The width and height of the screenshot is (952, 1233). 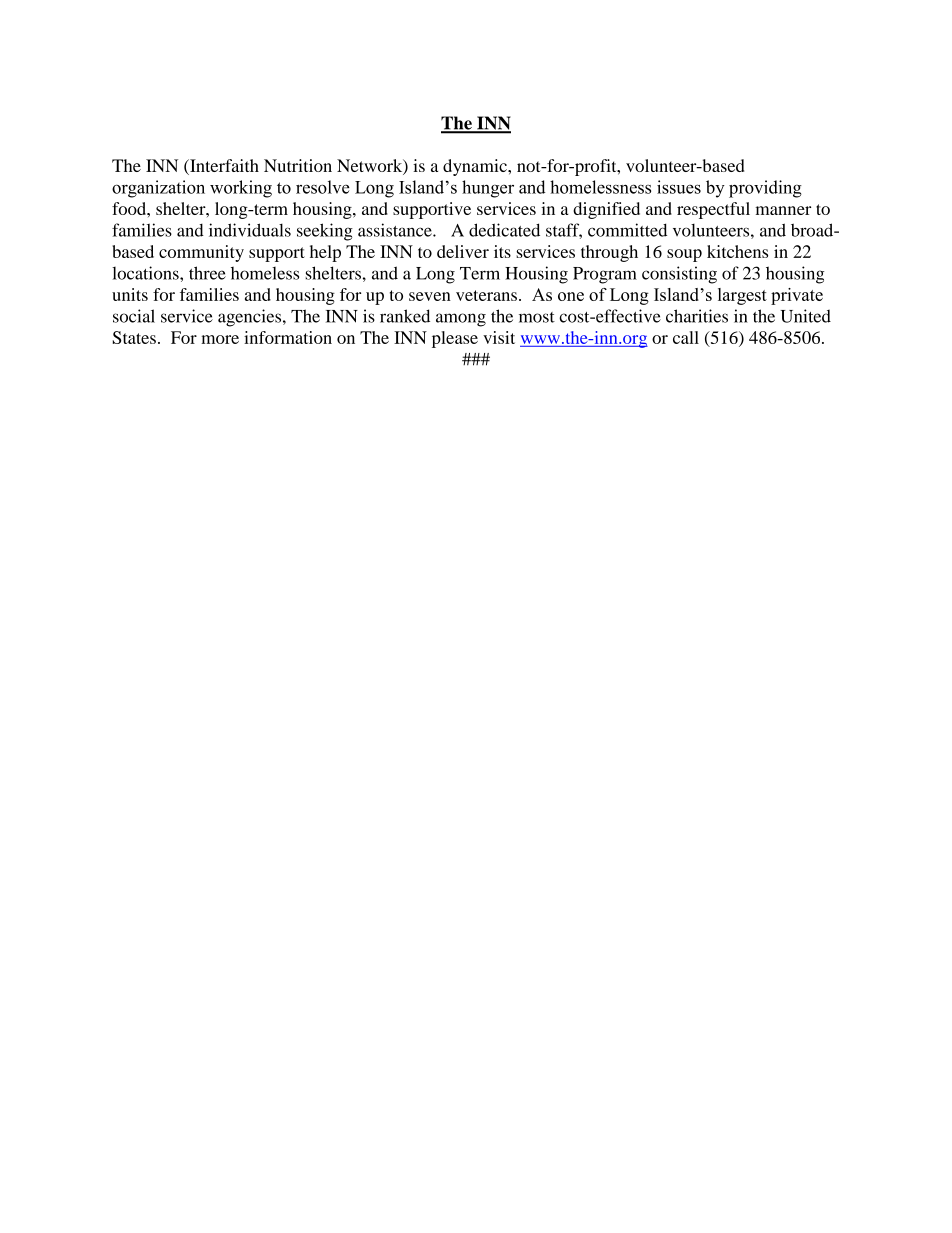 What do you see at coordinates (298, 165) in the screenshot?
I see `Nutrition` at bounding box center [298, 165].
